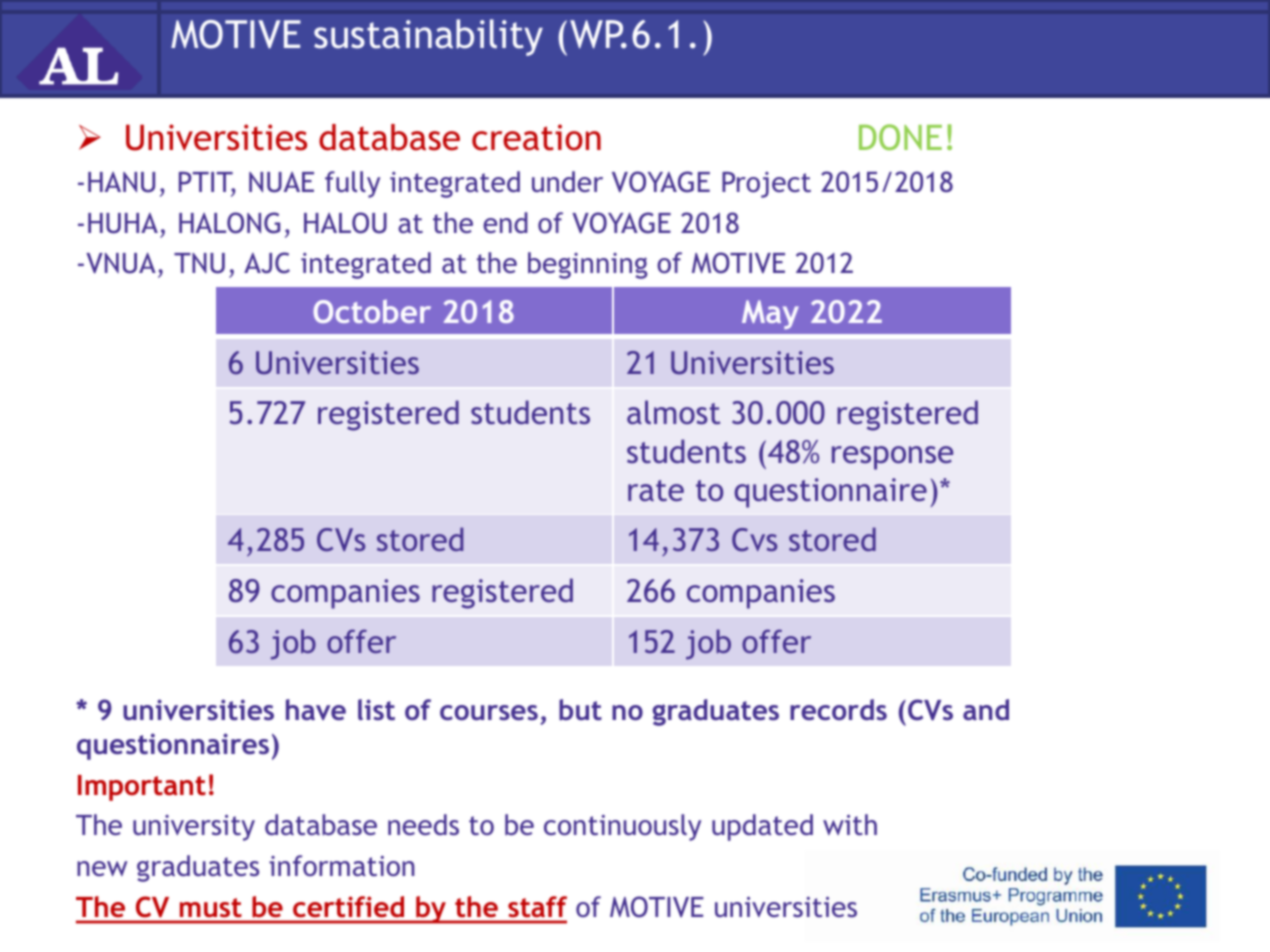  What do you see at coordinates (316, 709) in the document?
I see `have` at bounding box center [316, 709].
